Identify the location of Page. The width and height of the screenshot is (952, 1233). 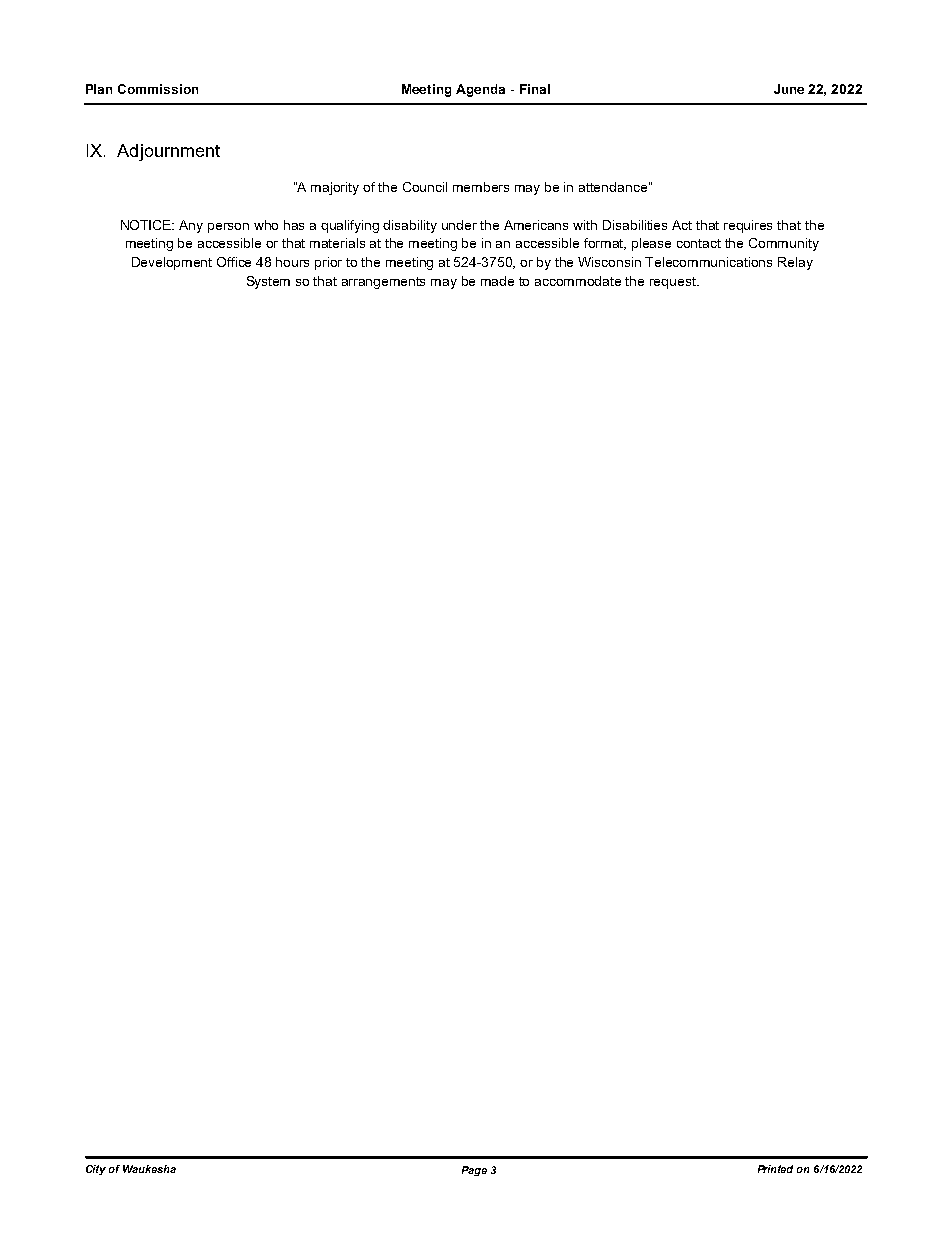
(474, 1171).
